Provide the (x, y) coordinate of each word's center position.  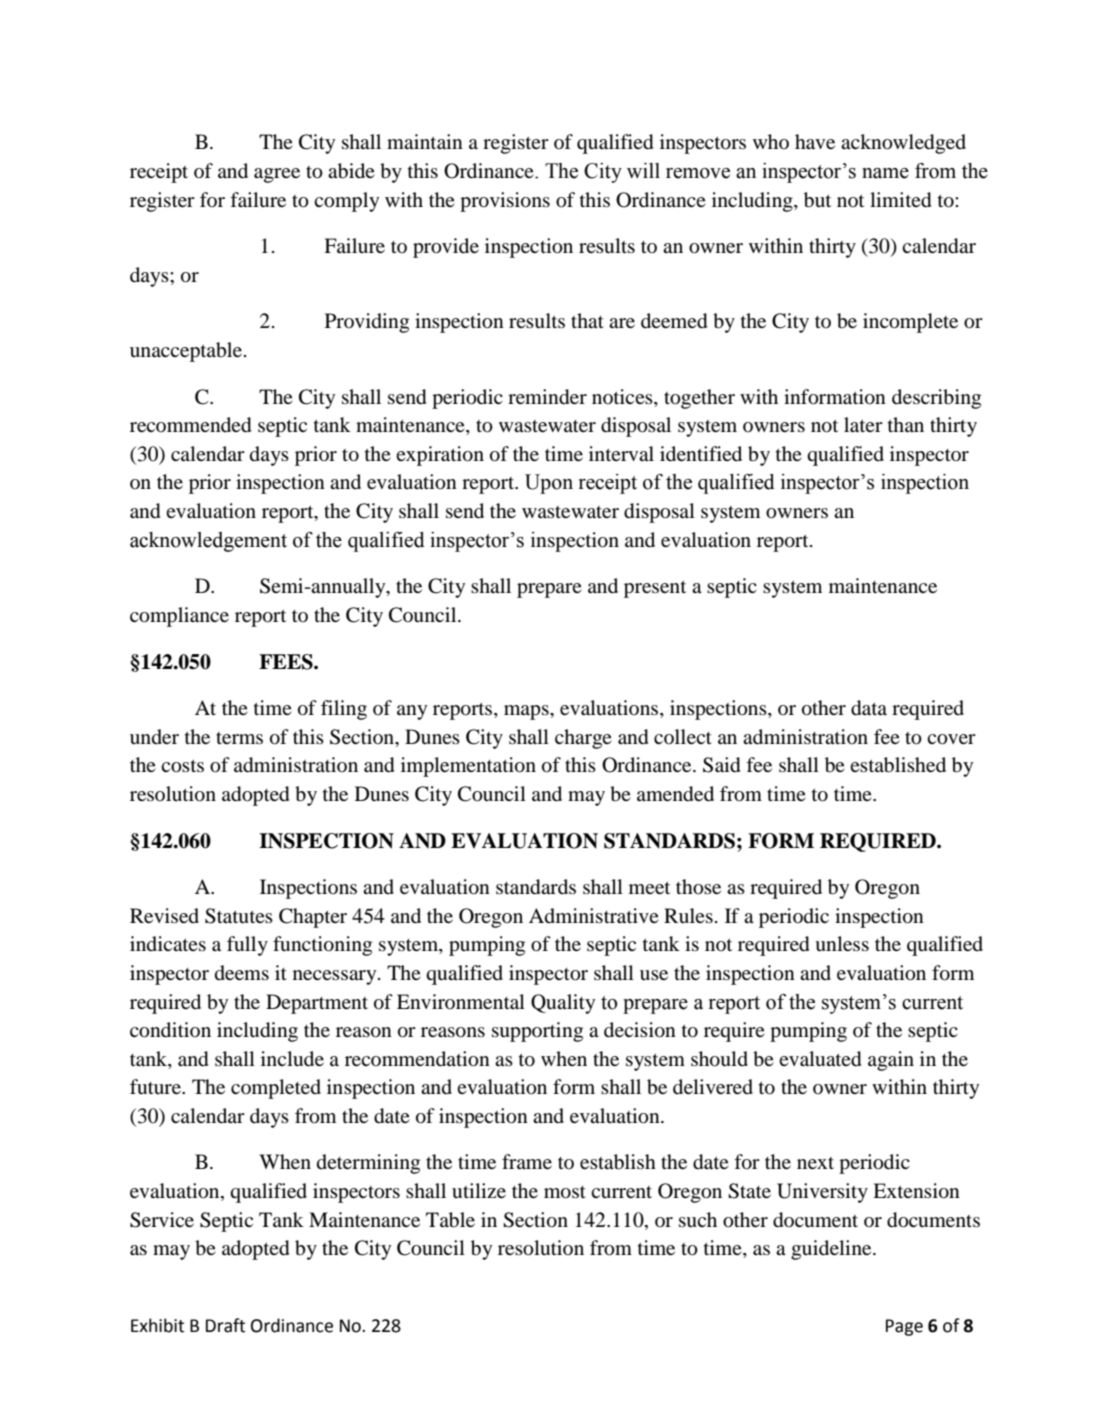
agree (277, 175)
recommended (190, 425)
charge (583, 739)
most (565, 1192)
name (885, 173)
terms (239, 738)
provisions (505, 202)
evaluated (820, 1059)
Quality (563, 1004)
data (869, 708)
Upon (549, 484)
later (863, 424)
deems (242, 972)
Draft (225, 1325)
